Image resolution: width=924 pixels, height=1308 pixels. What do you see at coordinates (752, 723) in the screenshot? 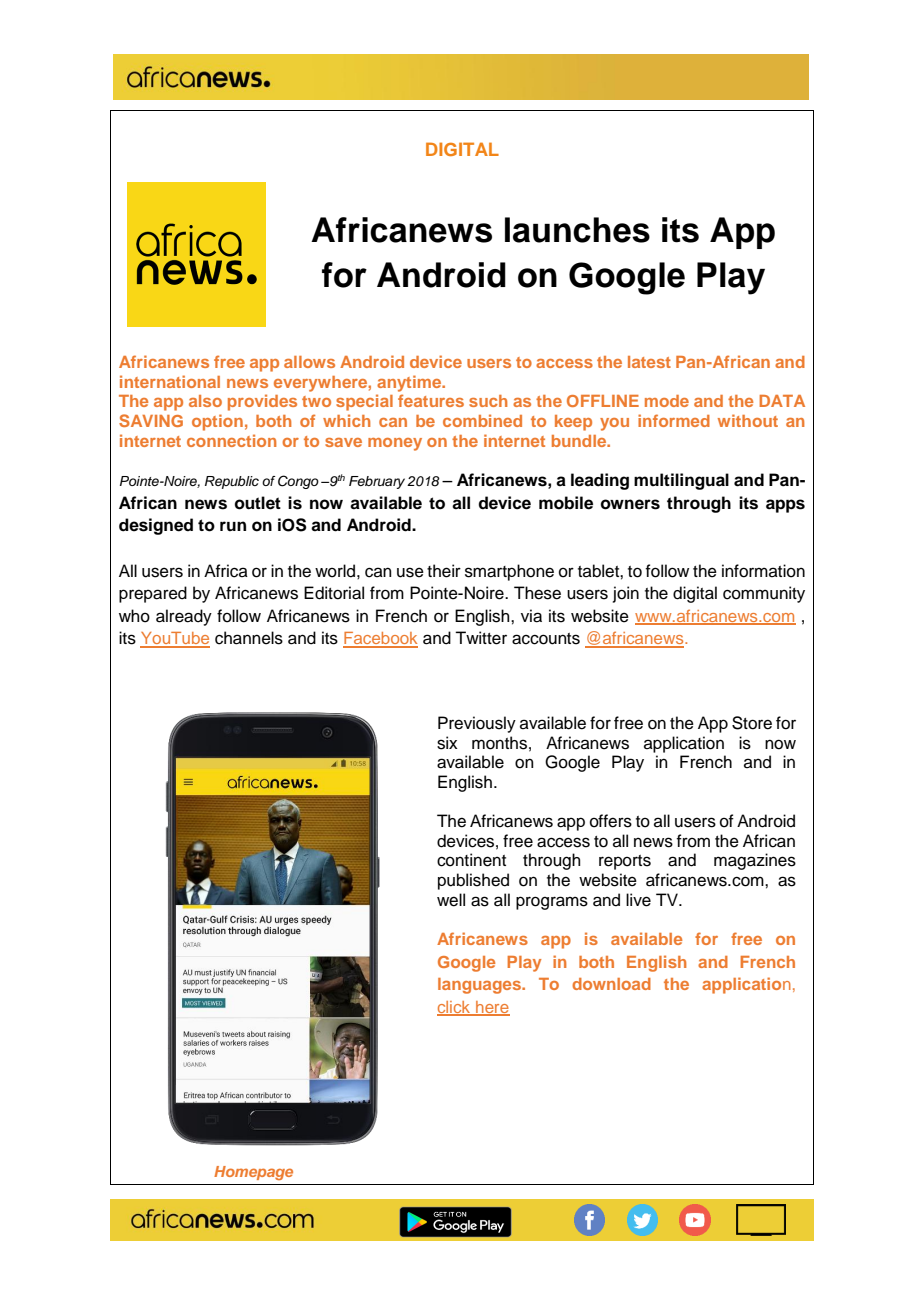
I see `Store` at bounding box center [752, 723].
